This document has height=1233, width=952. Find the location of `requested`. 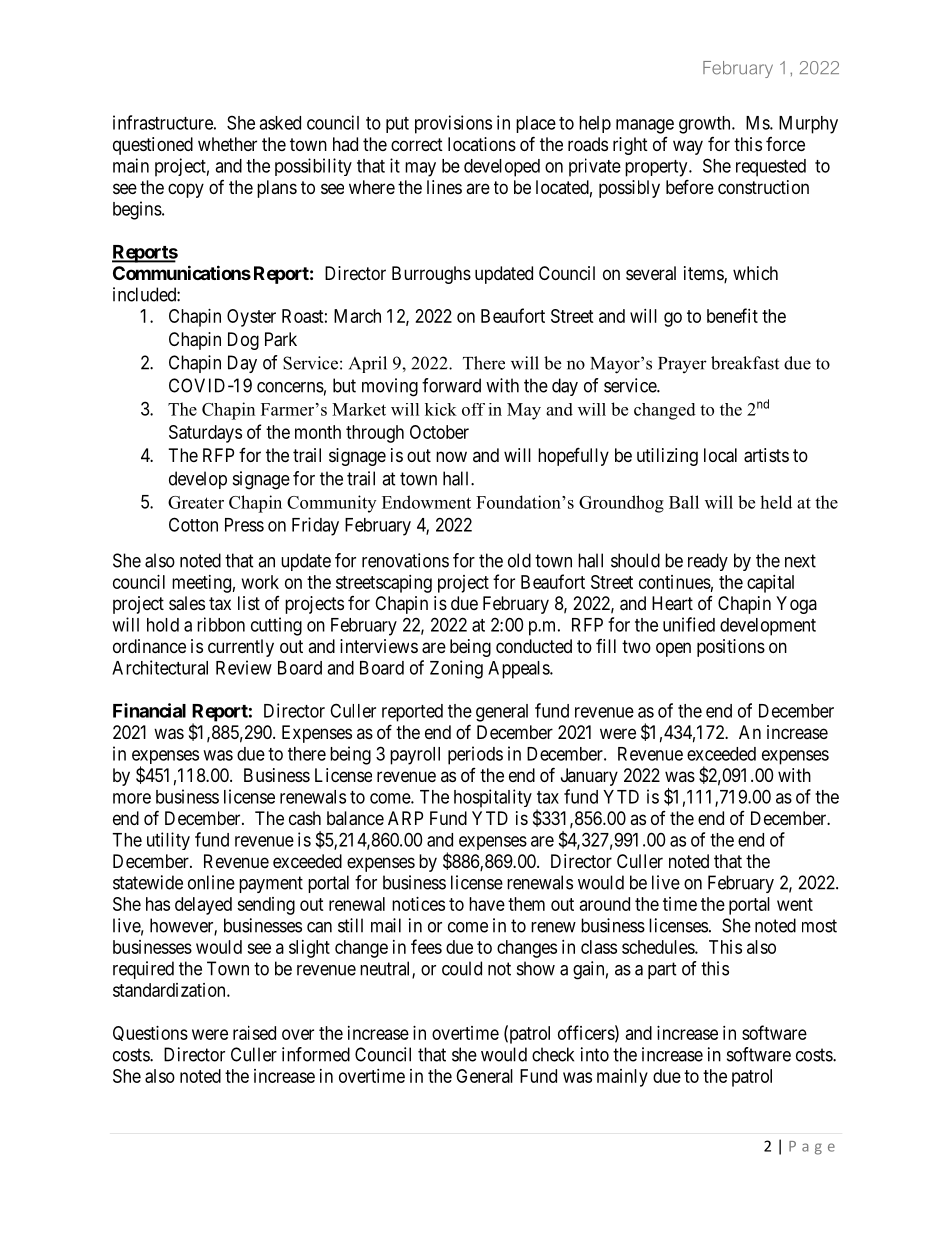

requested is located at coordinates (771, 168).
